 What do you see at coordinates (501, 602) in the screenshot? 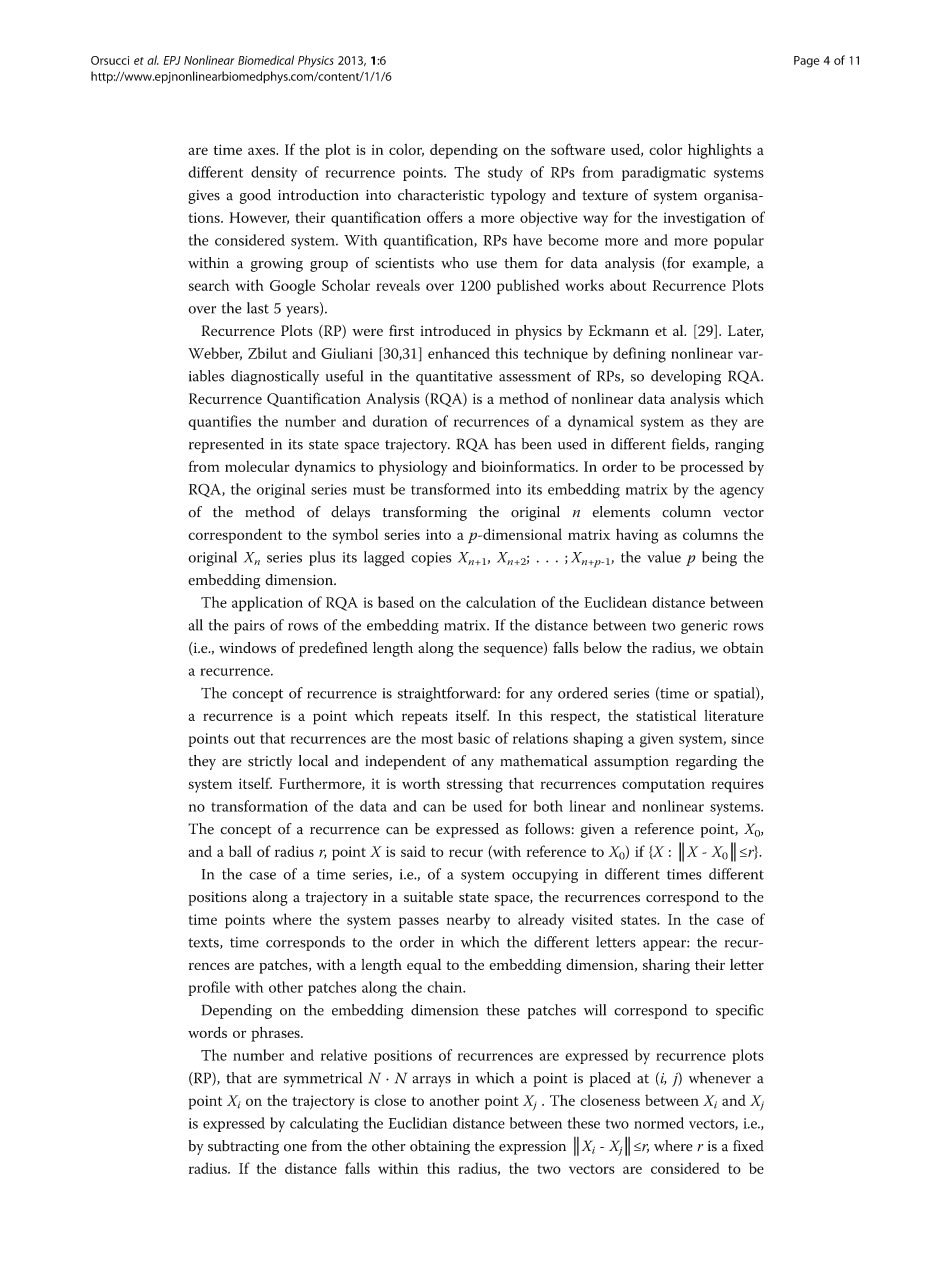
I see `calculation` at bounding box center [501, 602].
